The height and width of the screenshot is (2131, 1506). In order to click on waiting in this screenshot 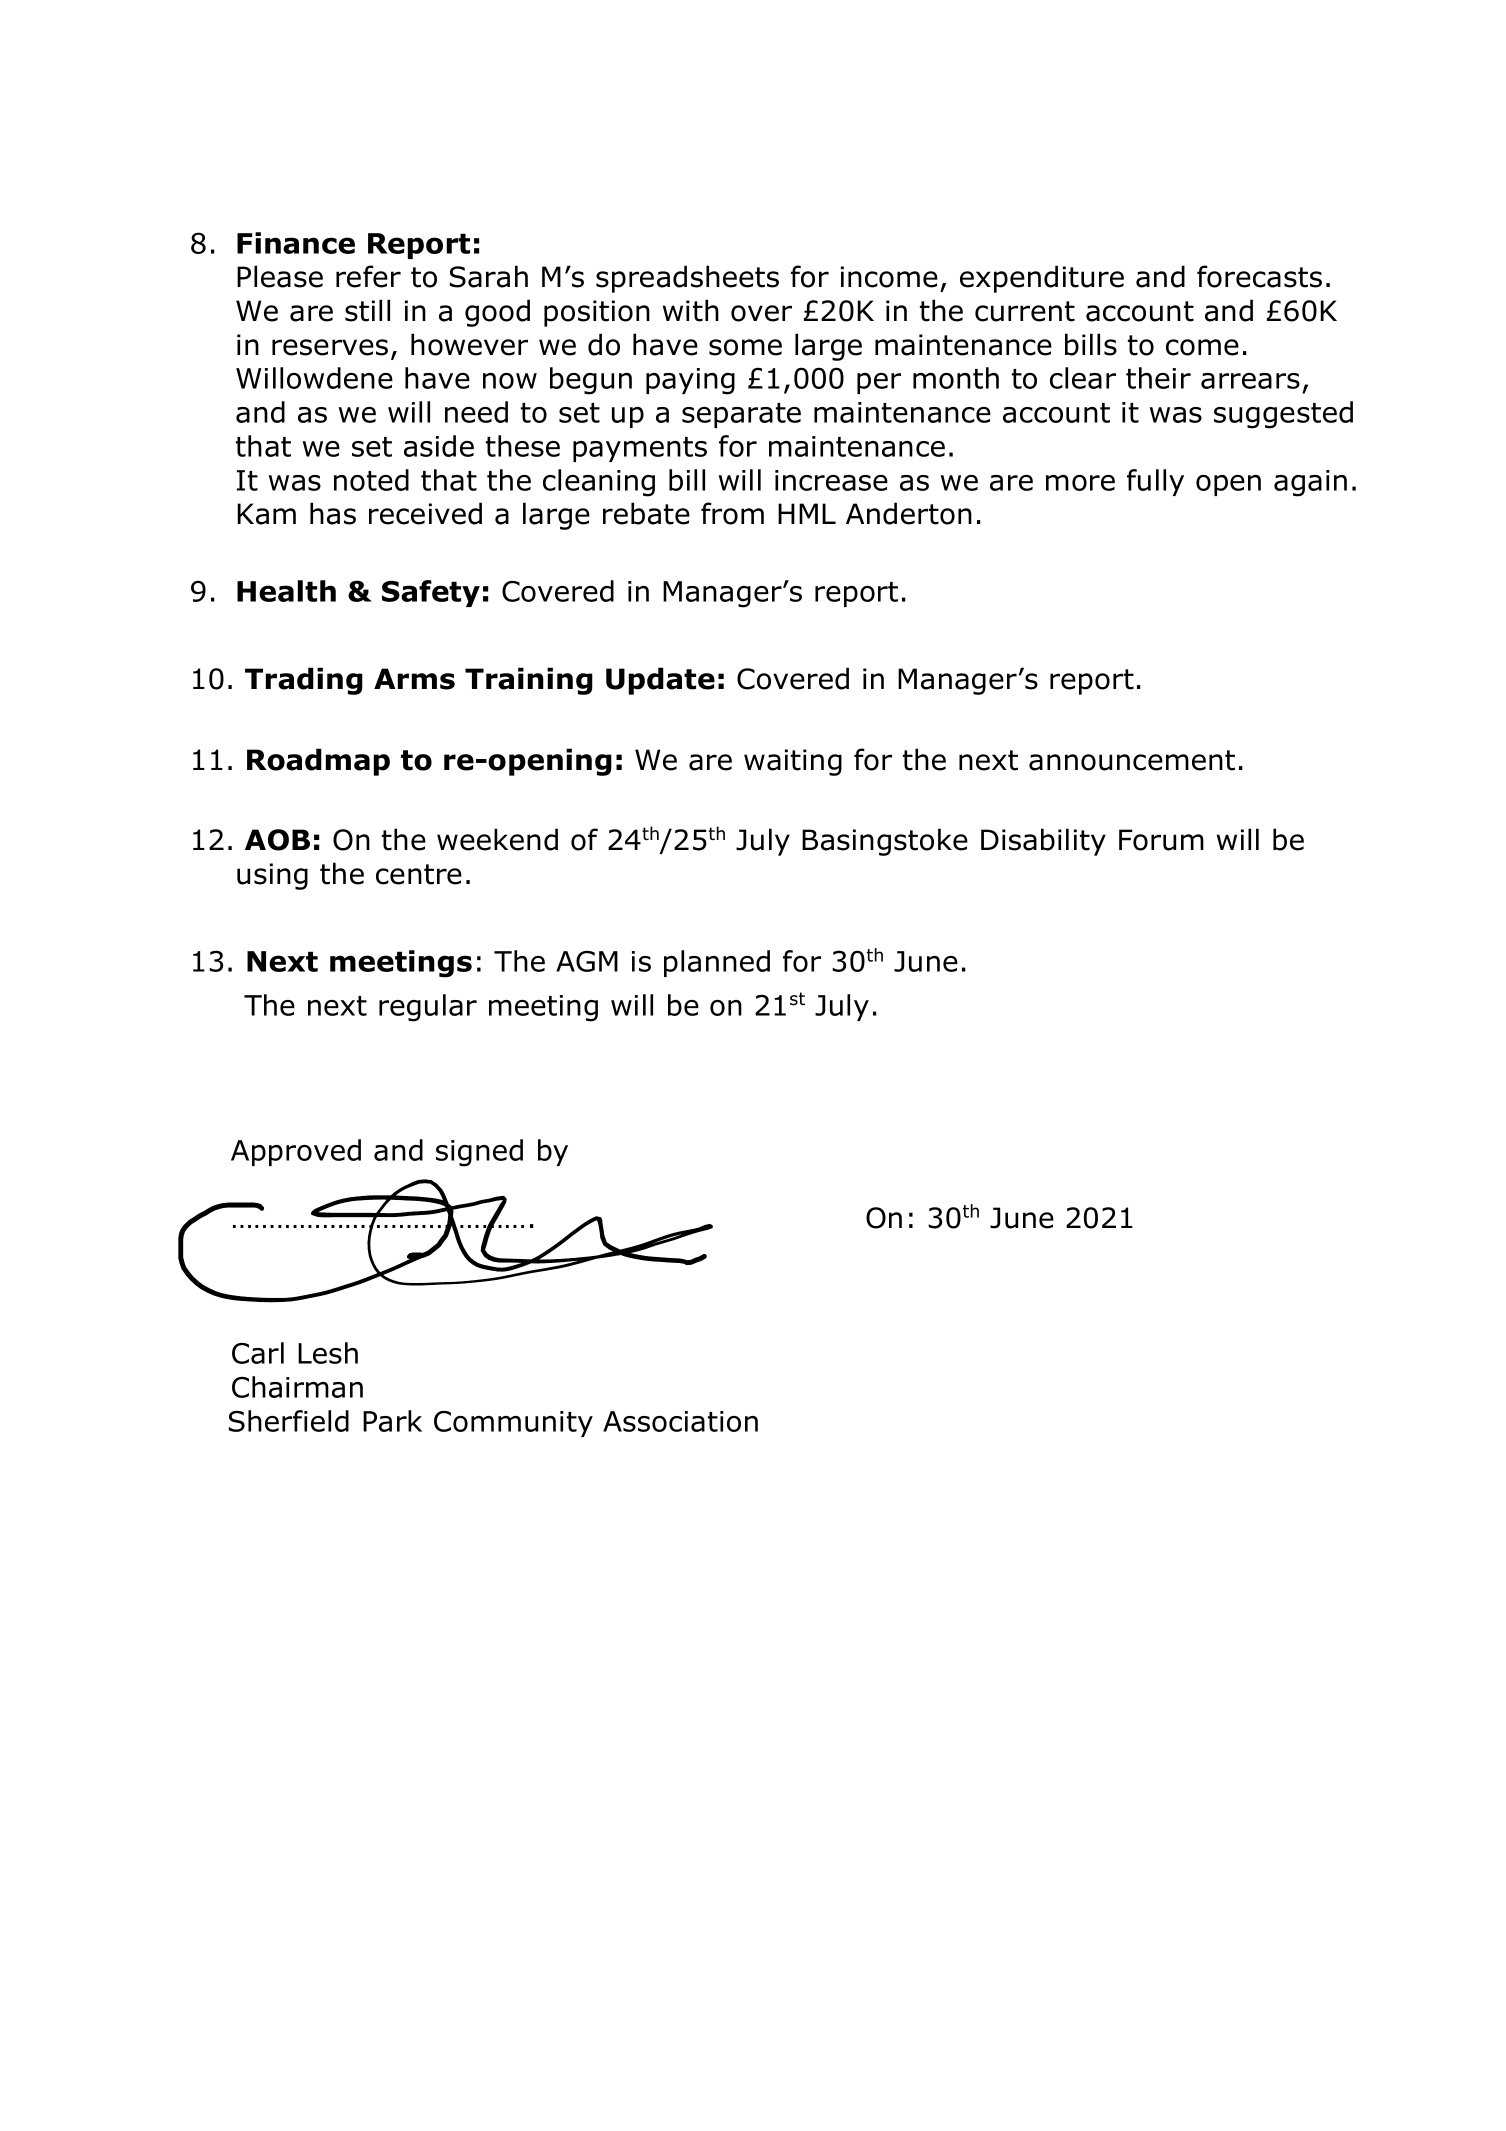, I will do `click(793, 762)`.
